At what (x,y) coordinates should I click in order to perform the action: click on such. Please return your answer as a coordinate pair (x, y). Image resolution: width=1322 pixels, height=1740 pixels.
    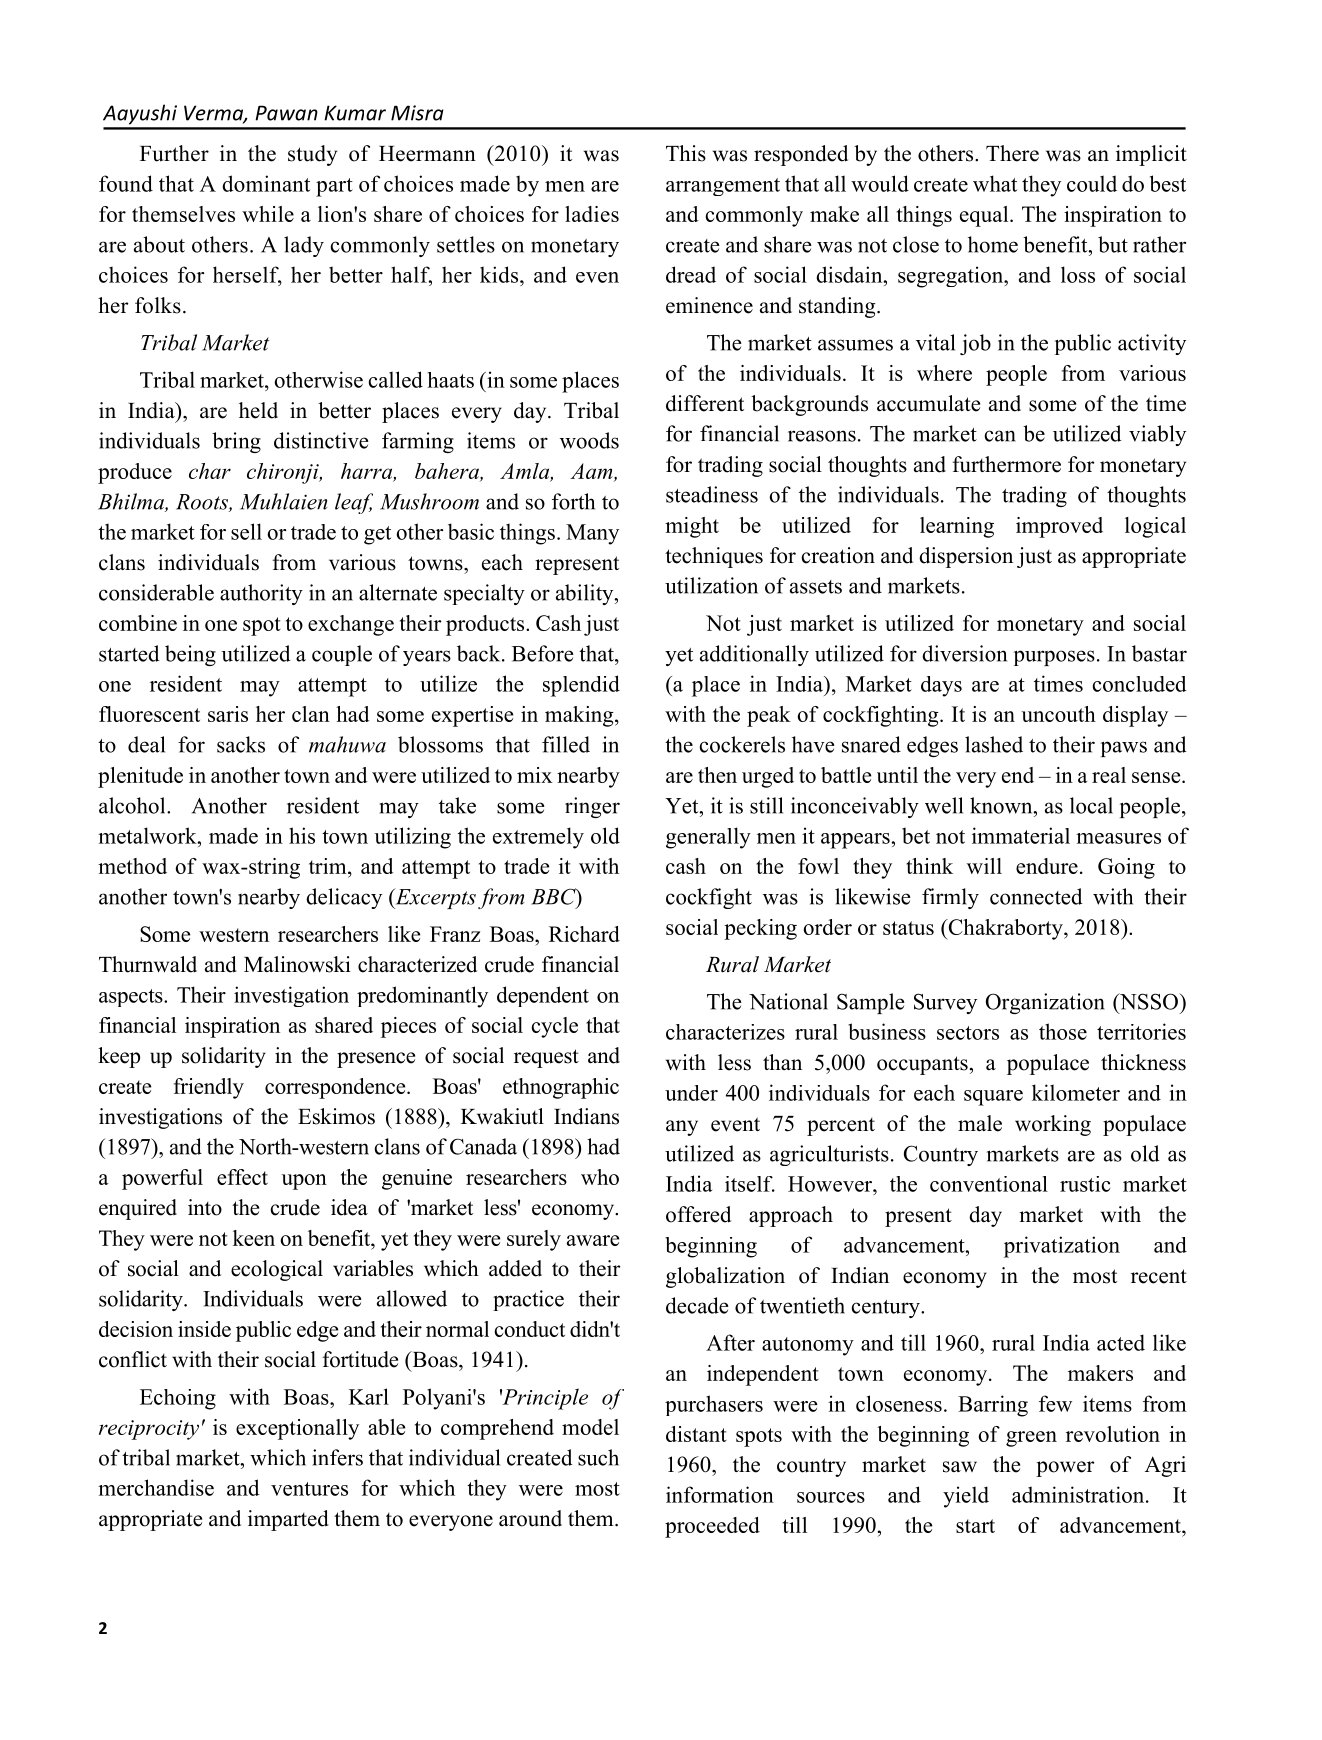
    Looking at the image, I should click on (598, 1457).
